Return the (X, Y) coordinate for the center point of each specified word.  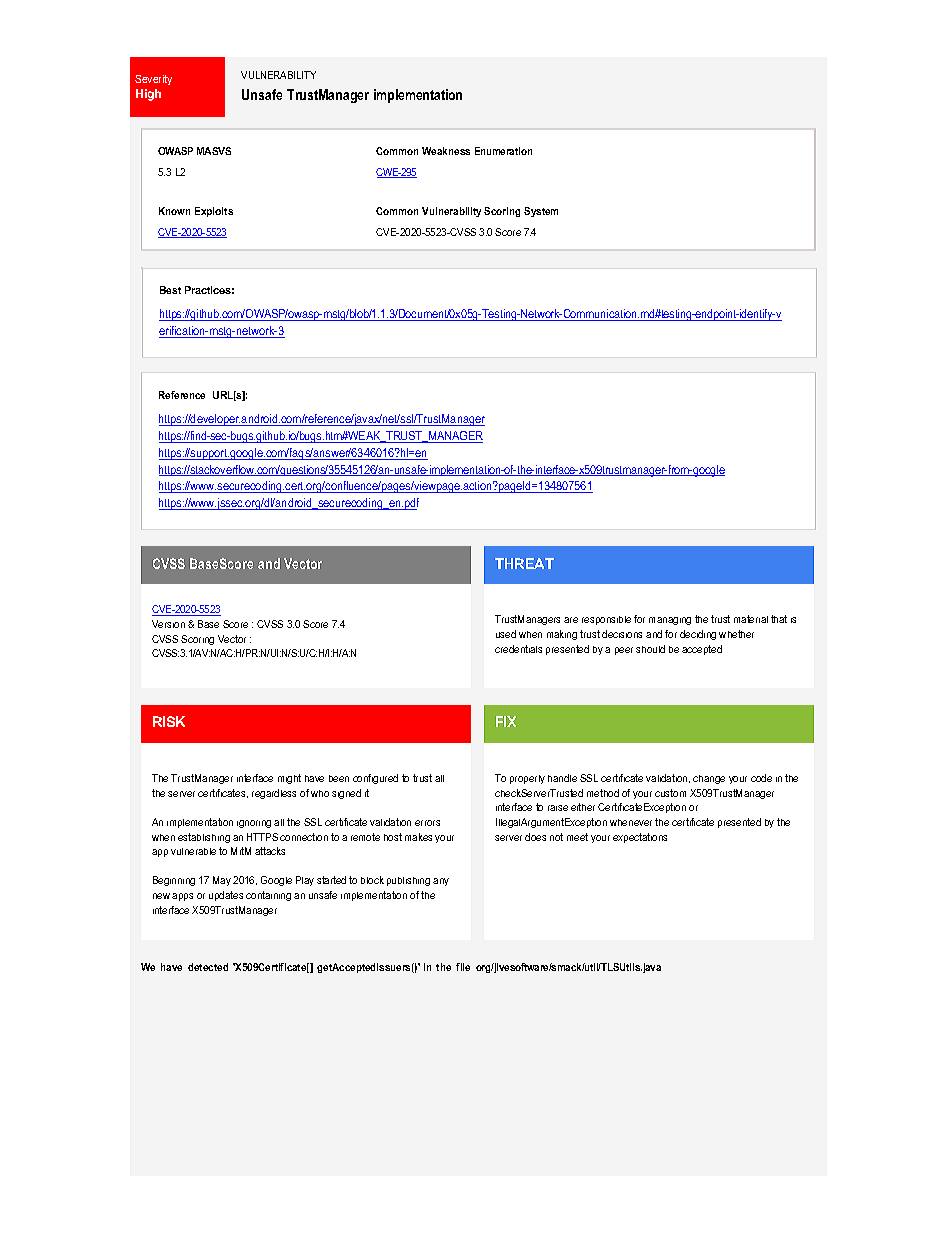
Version (168, 624)
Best (170, 290)
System (541, 212)
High (148, 95)
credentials (518, 649)
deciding (698, 635)
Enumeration (503, 151)
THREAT (524, 563)
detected (208, 967)
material (751, 619)
